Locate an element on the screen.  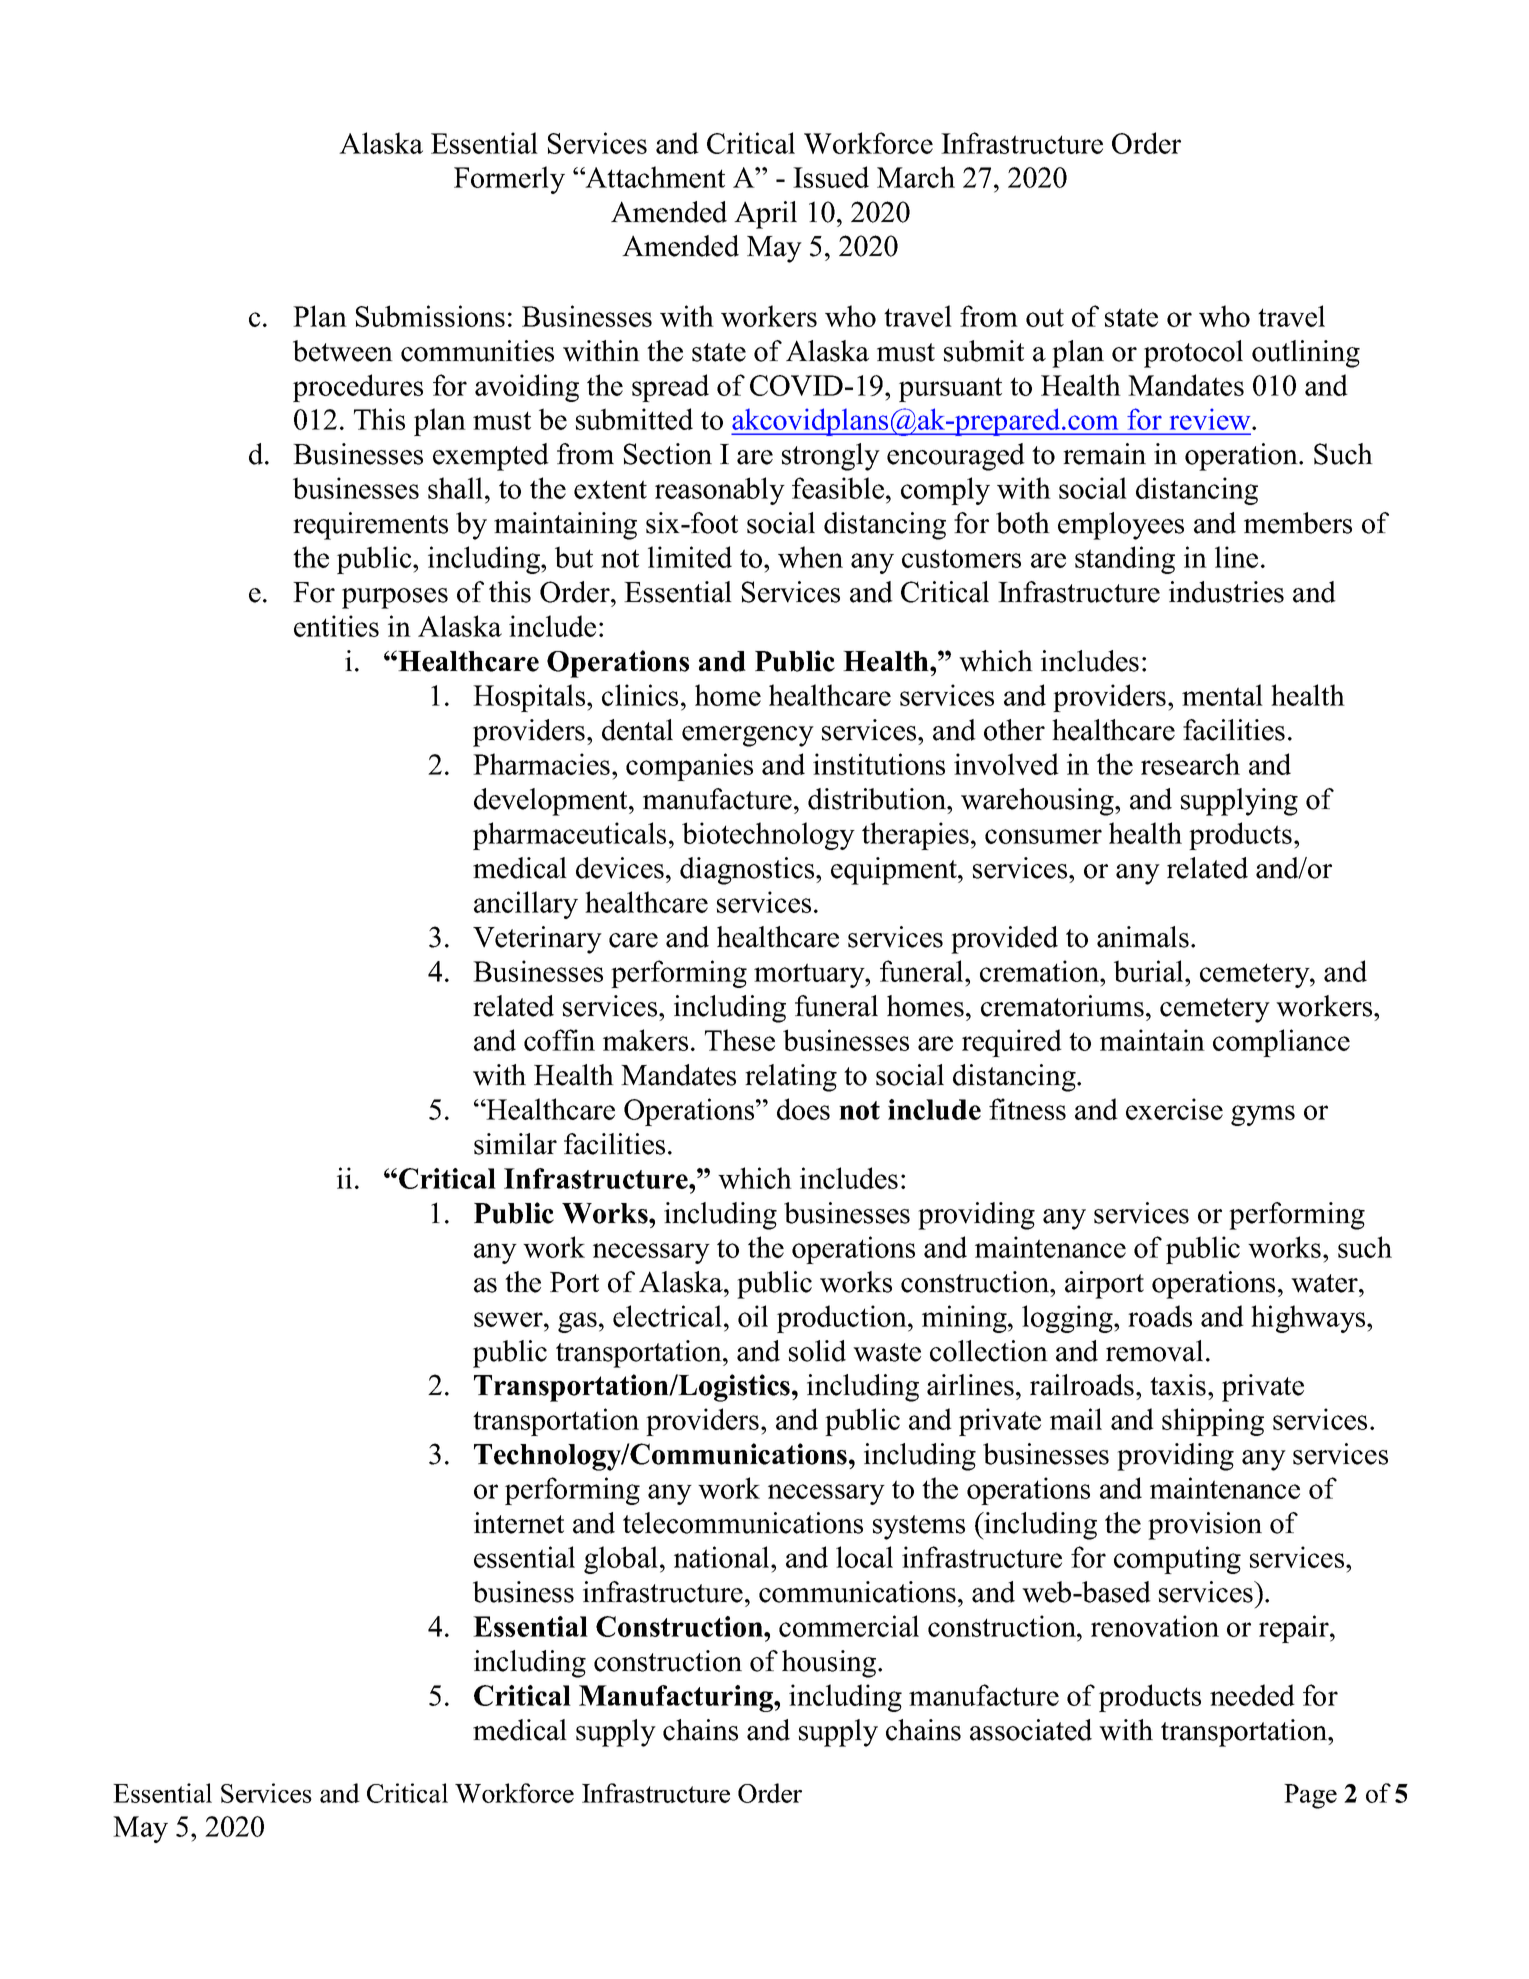
protocol is located at coordinates (1193, 354).
